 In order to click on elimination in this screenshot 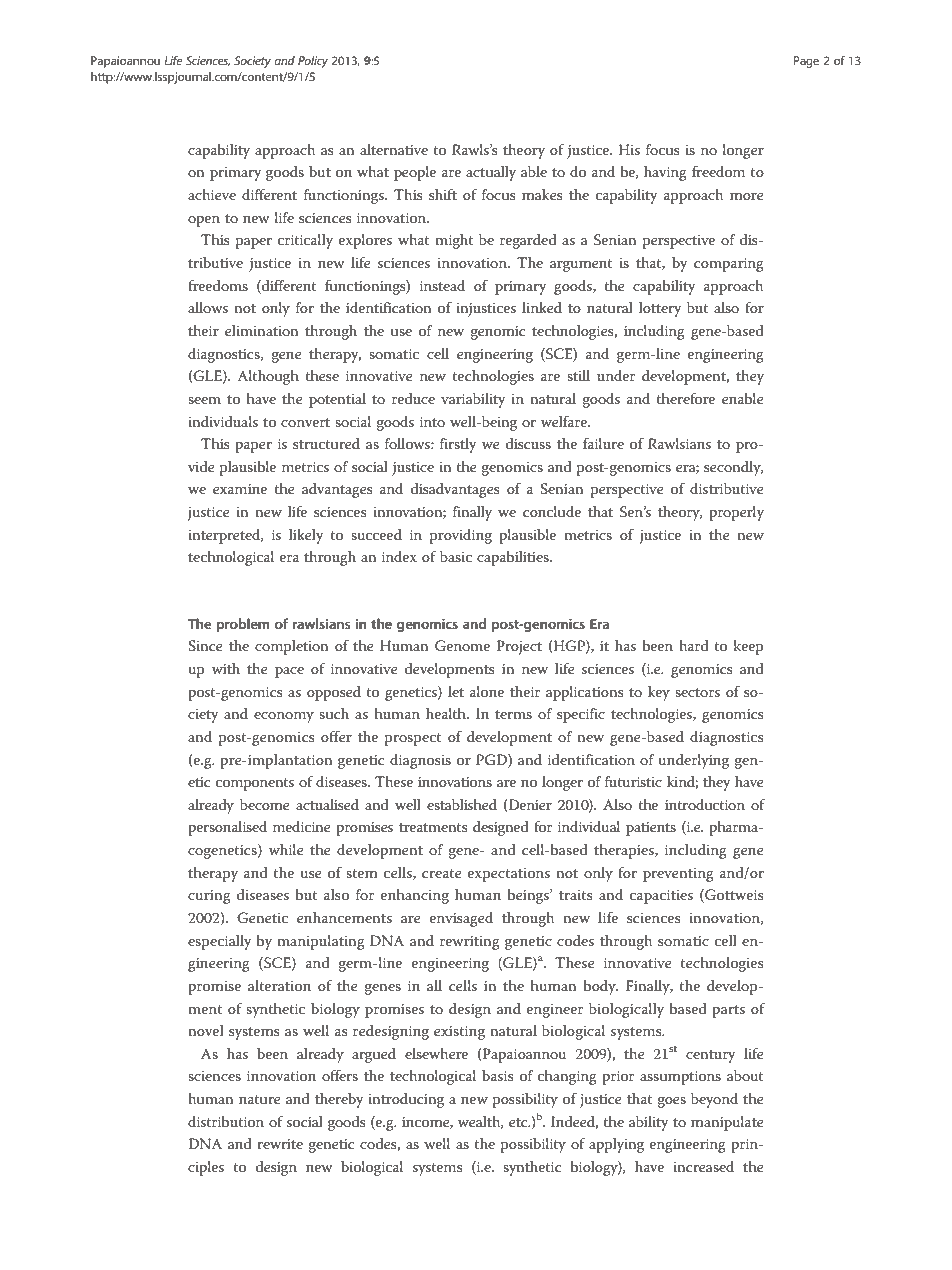, I will do `click(262, 330)`.
